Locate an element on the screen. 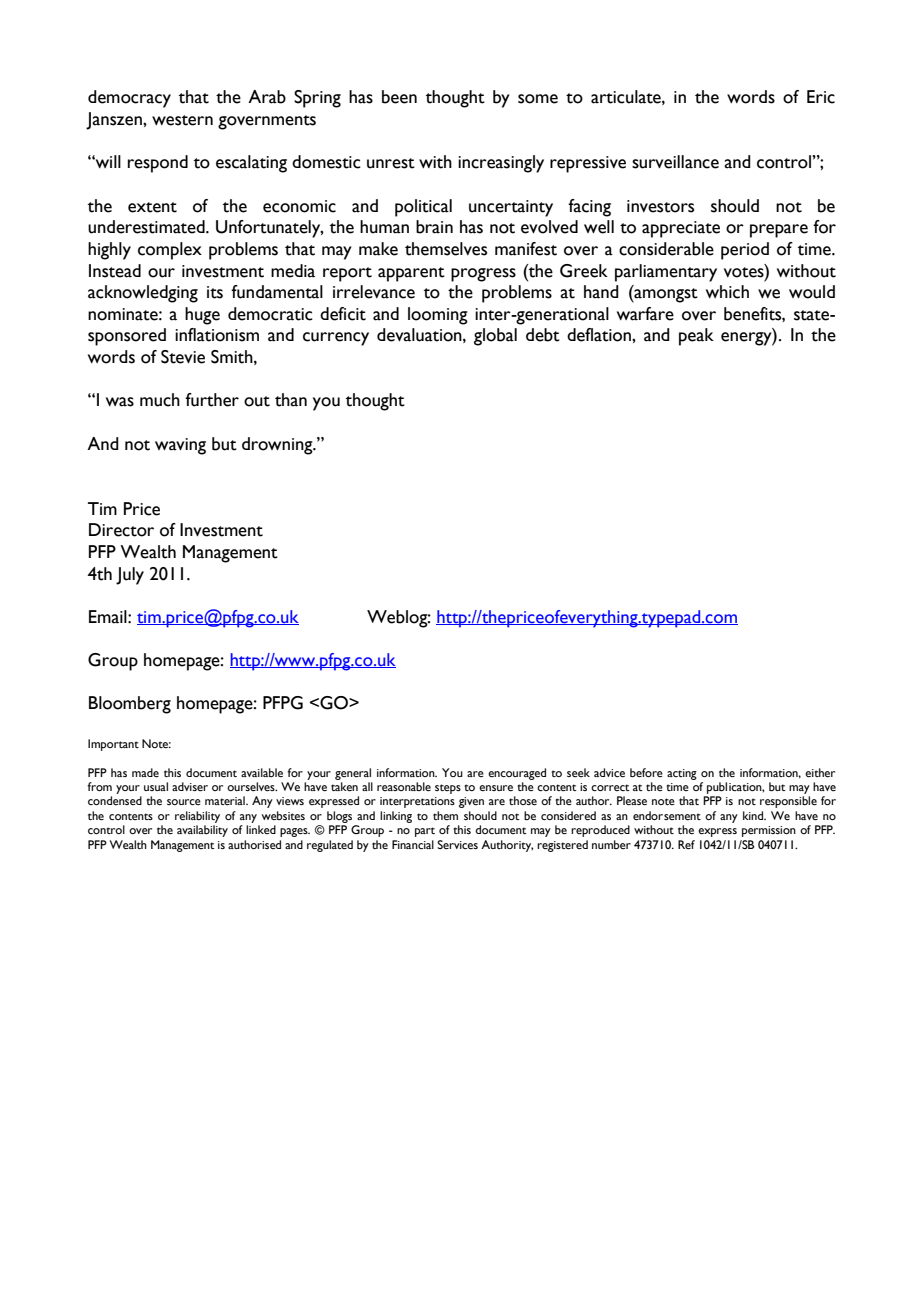 Image resolution: width=924 pixels, height=1308 pixels. been is located at coordinates (399, 97).
